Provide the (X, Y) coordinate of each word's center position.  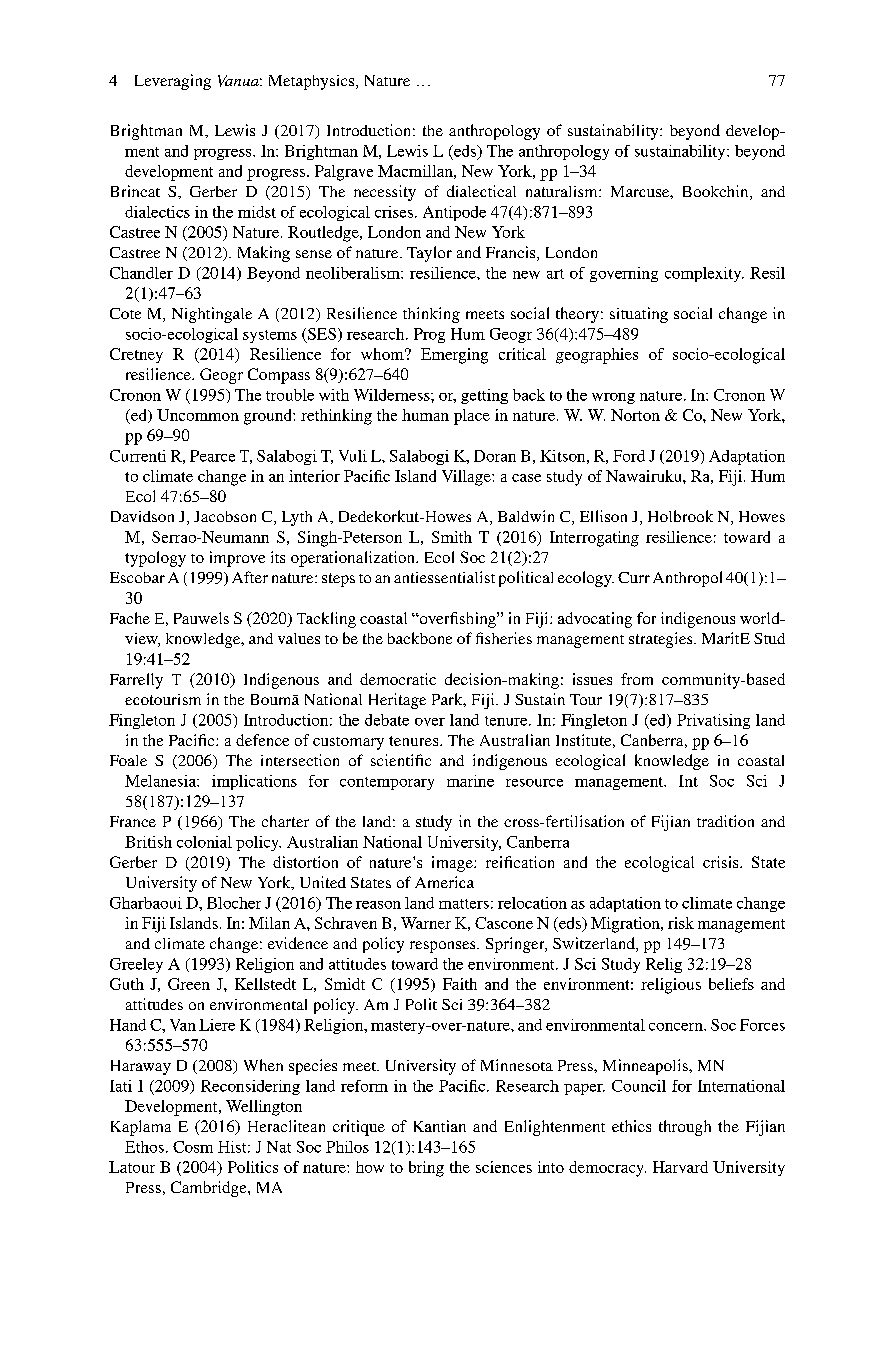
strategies (662, 640)
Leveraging (173, 82)
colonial (204, 842)
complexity (704, 274)
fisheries (504, 638)
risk (681, 923)
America (444, 882)
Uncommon (198, 415)
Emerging (454, 356)
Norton (635, 415)
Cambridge (210, 1189)
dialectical (481, 191)
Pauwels (201, 618)
